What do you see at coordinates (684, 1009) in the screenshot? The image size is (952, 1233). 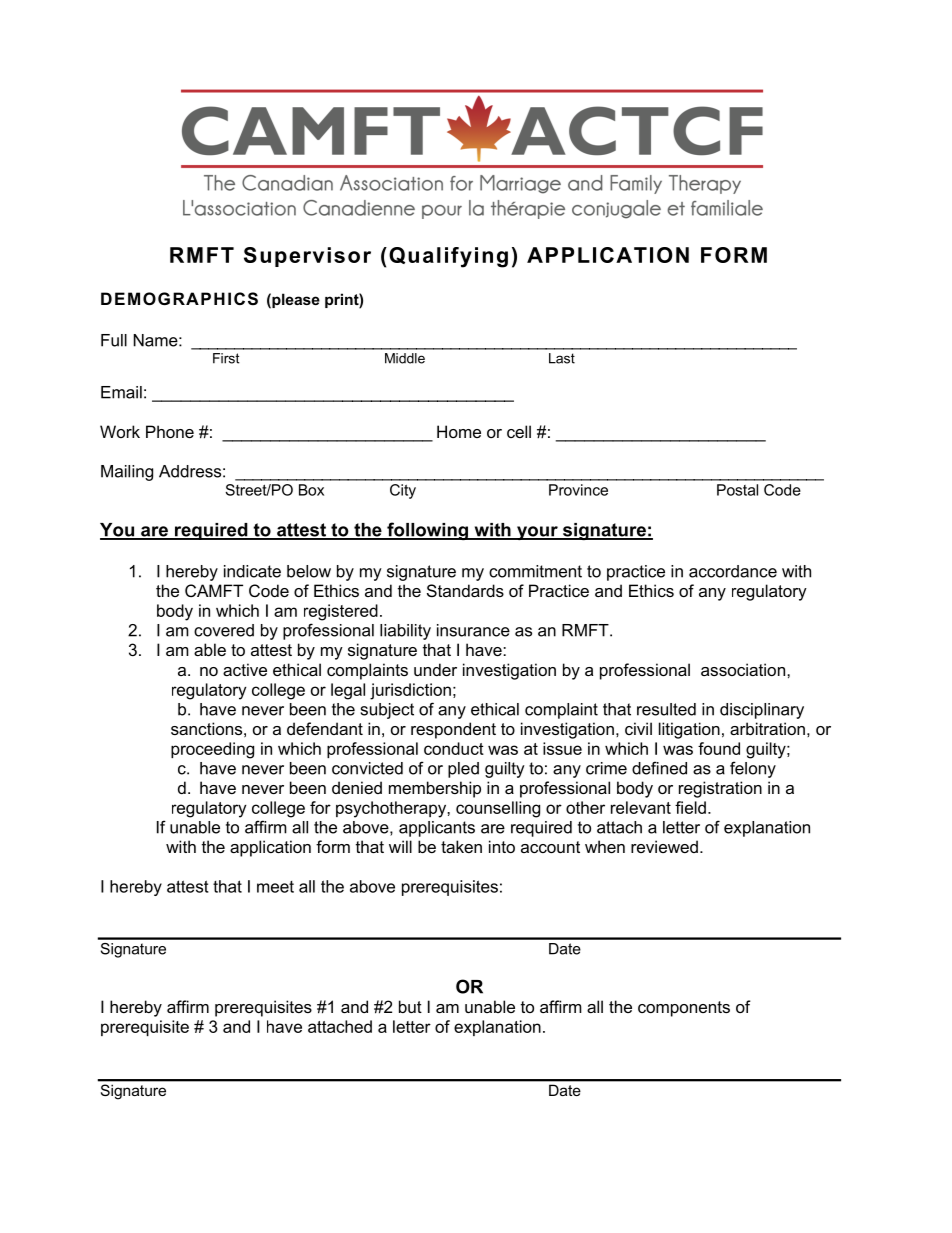 I see `components` at bounding box center [684, 1009].
